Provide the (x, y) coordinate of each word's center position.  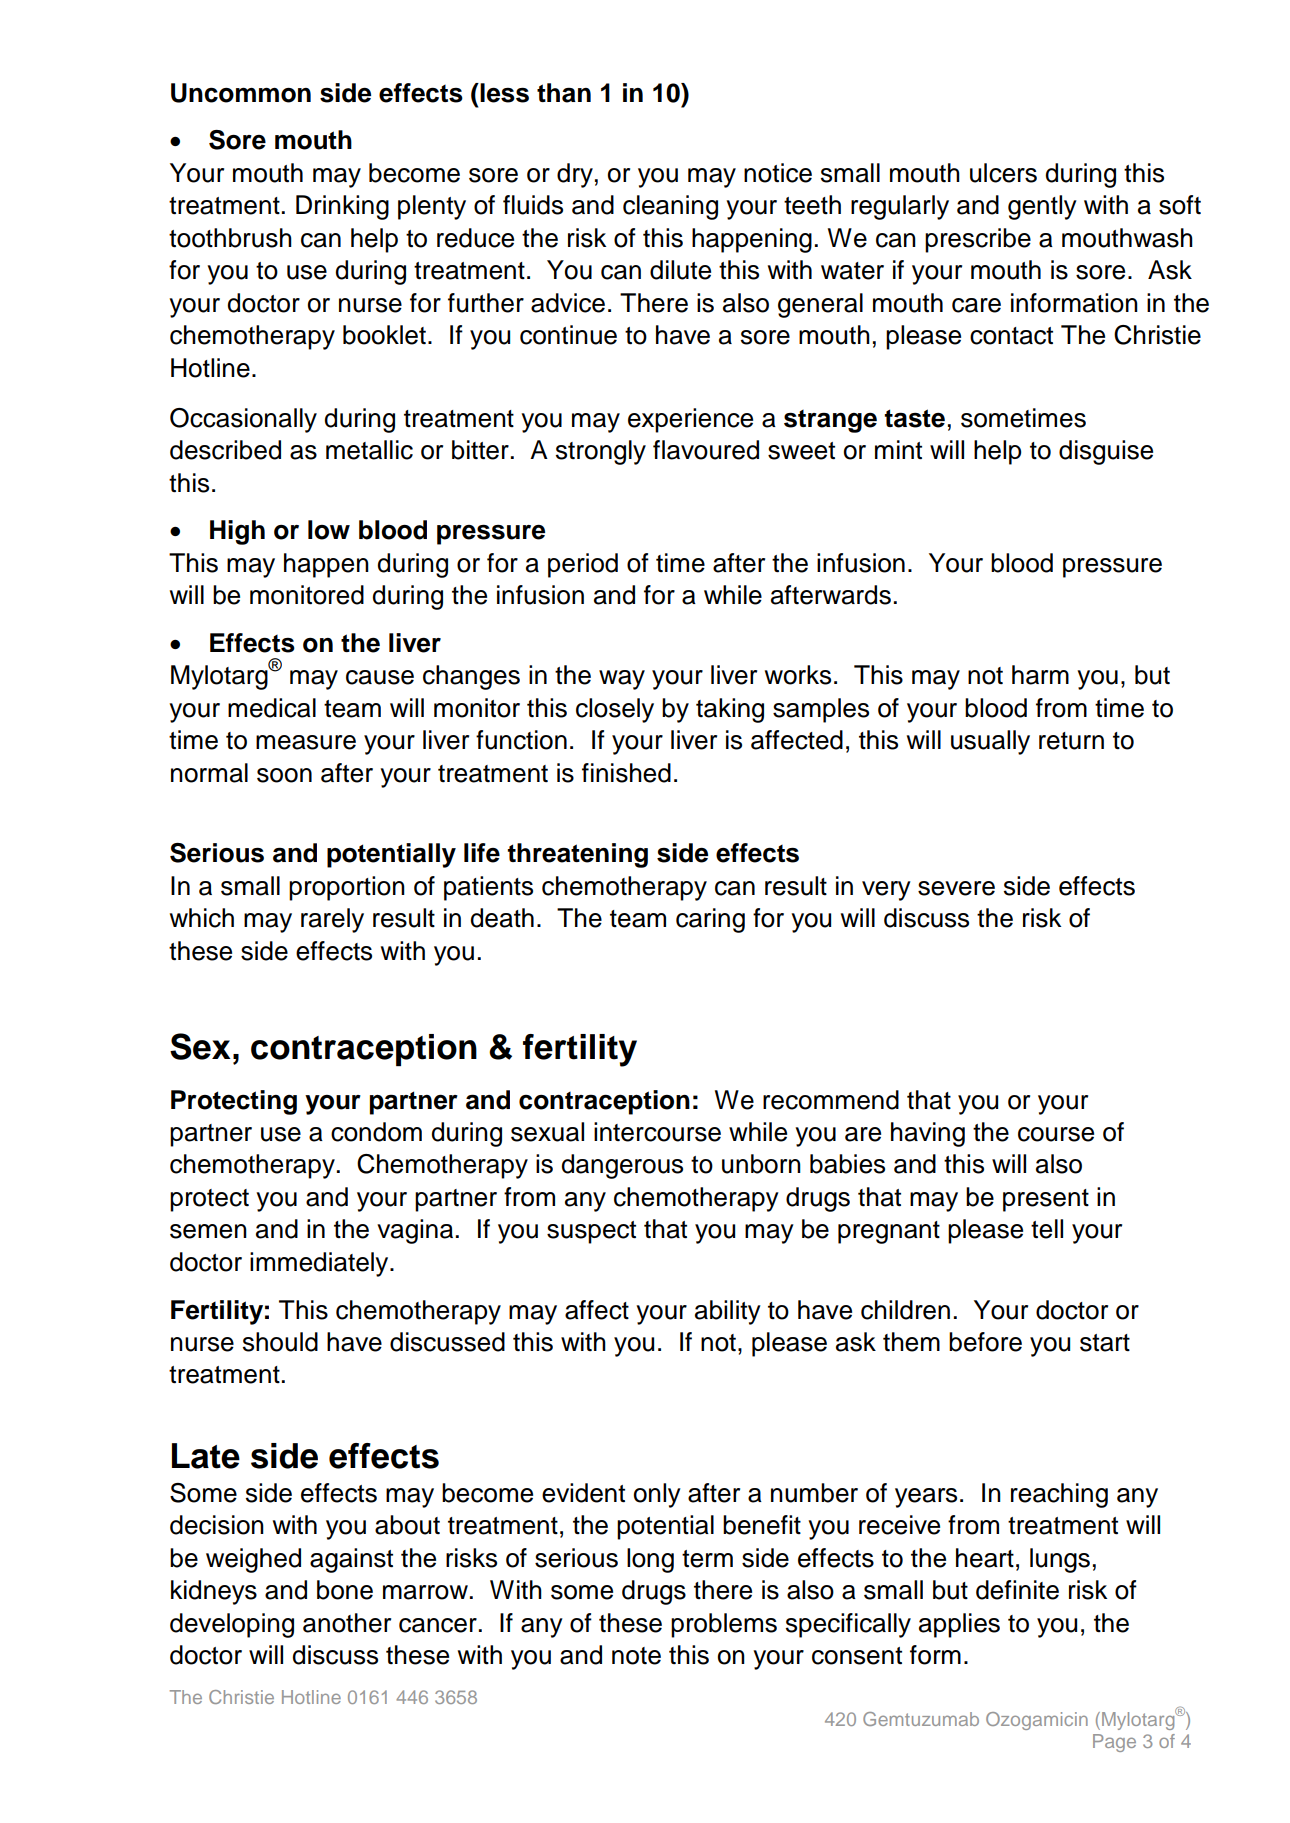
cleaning (670, 207)
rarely (332, 920)
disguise (1106, 452)
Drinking (342, 207)
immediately (320, 1264)
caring (710, 920)
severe (956, 888)
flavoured (706, 450)
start (1105, 1343)
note (636, 1656)
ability (728, 1312)
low (329, 530)
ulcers (1003, 173)
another (347, 1623)
